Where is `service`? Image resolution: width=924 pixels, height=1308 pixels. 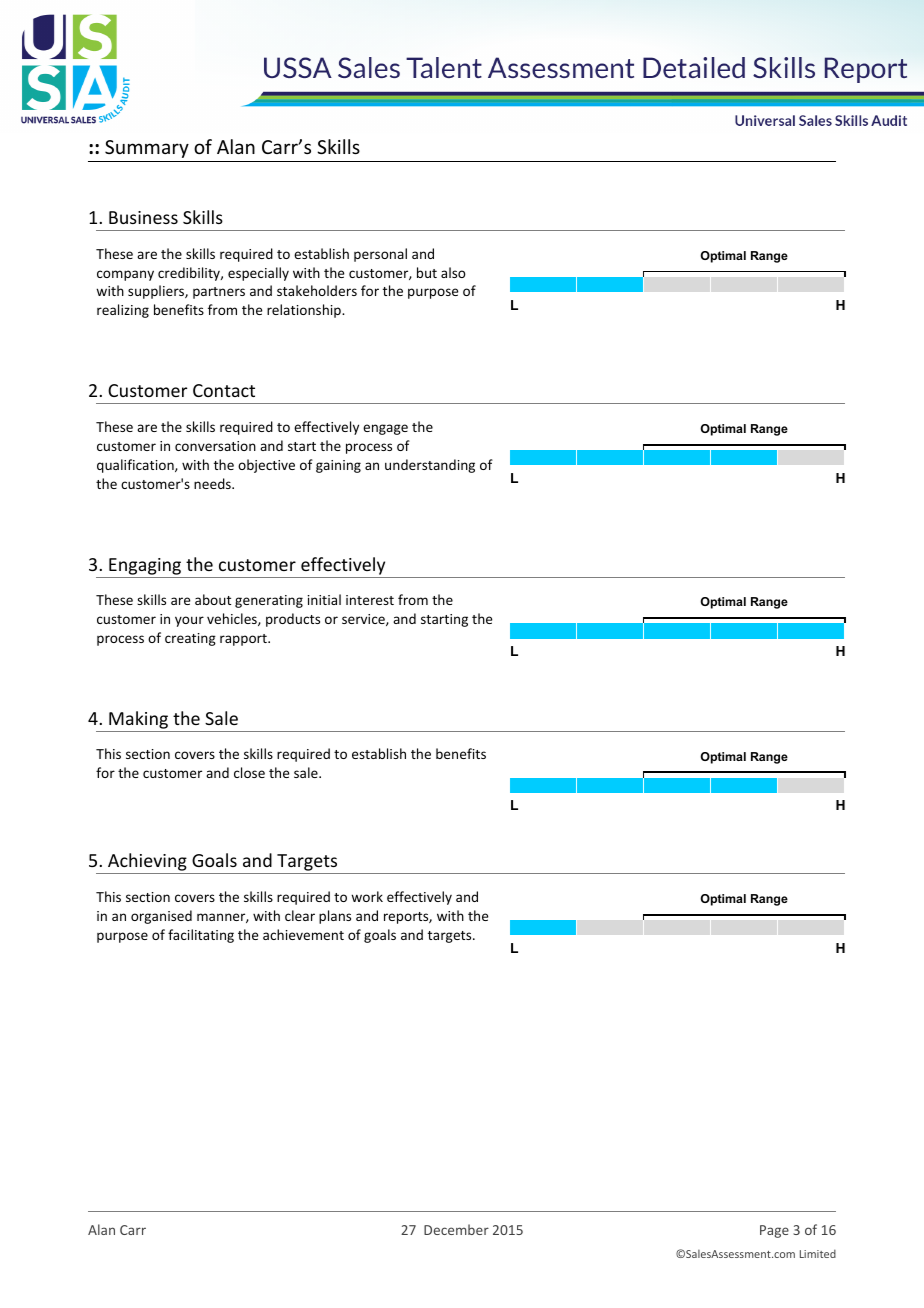 service is located at coordinates (364, 620).
